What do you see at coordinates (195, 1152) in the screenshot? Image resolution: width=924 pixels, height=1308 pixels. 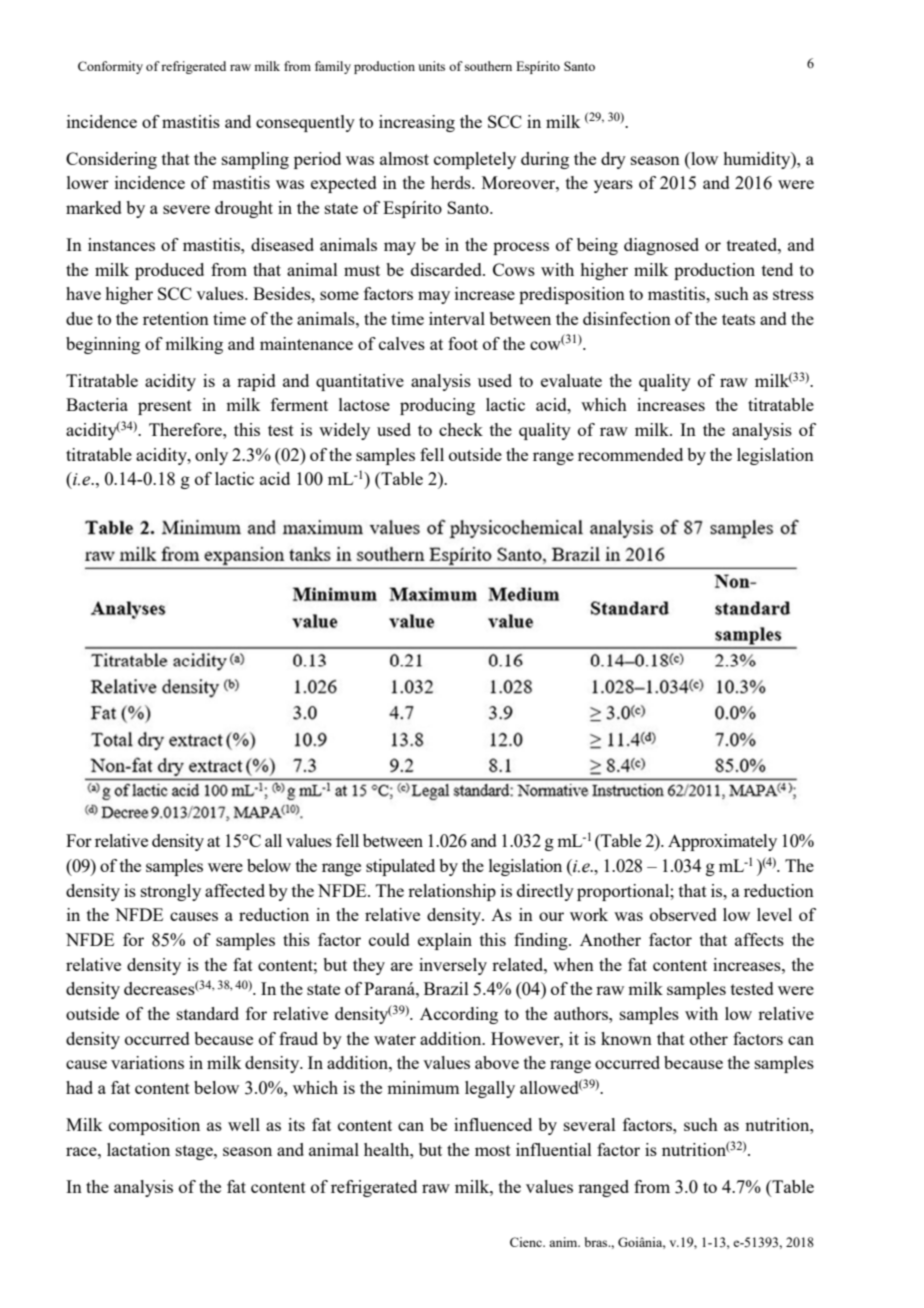 I see `stage` at bounding box center [195, 1152].
